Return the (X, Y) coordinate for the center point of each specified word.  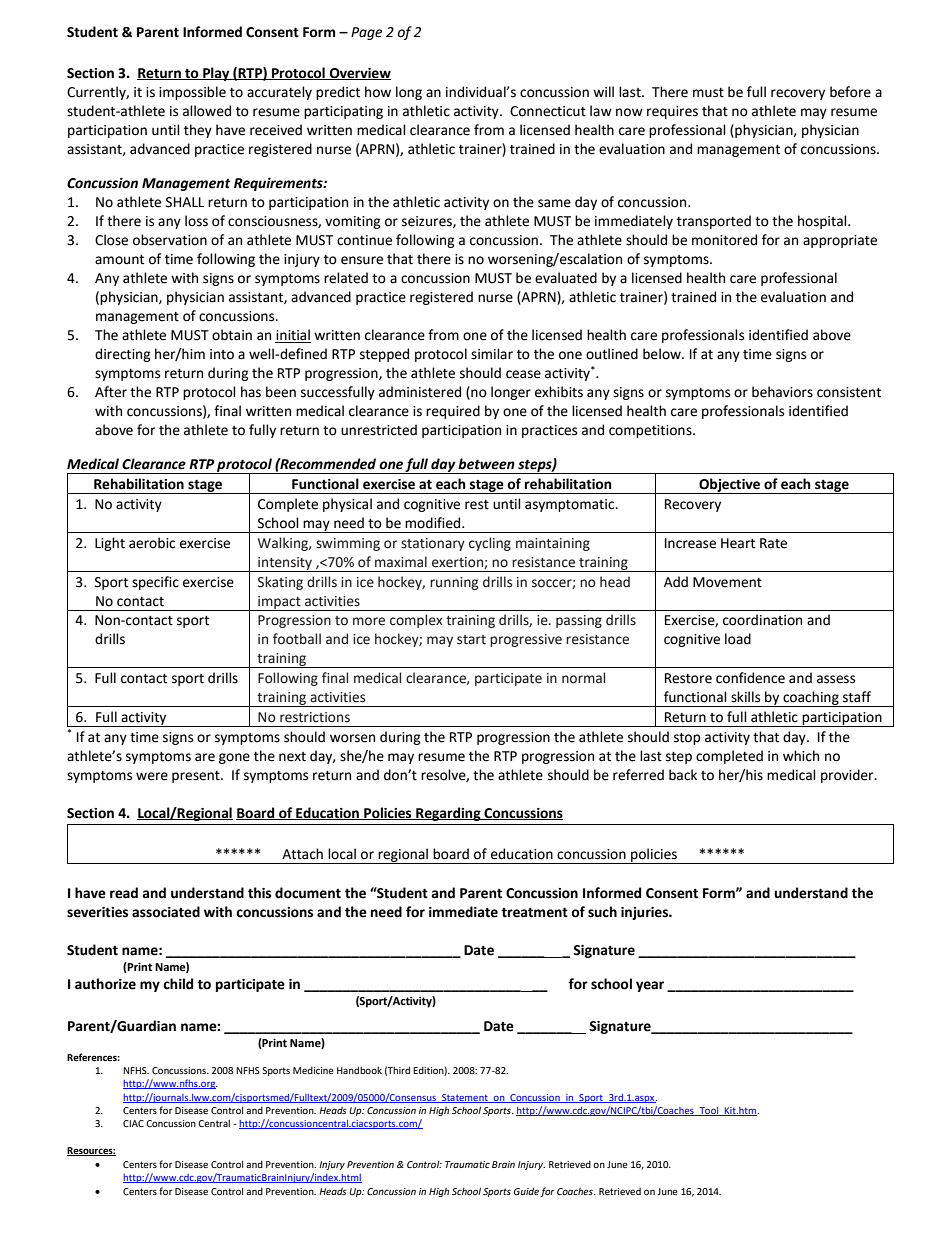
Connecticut (548, 111)
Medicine (313, 1070)
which (801, 756)
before (850, 92)
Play (216, 74)
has (251, 392)
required (453, 412)
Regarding (448, 814)
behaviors (782, 392)
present (197, 777)
